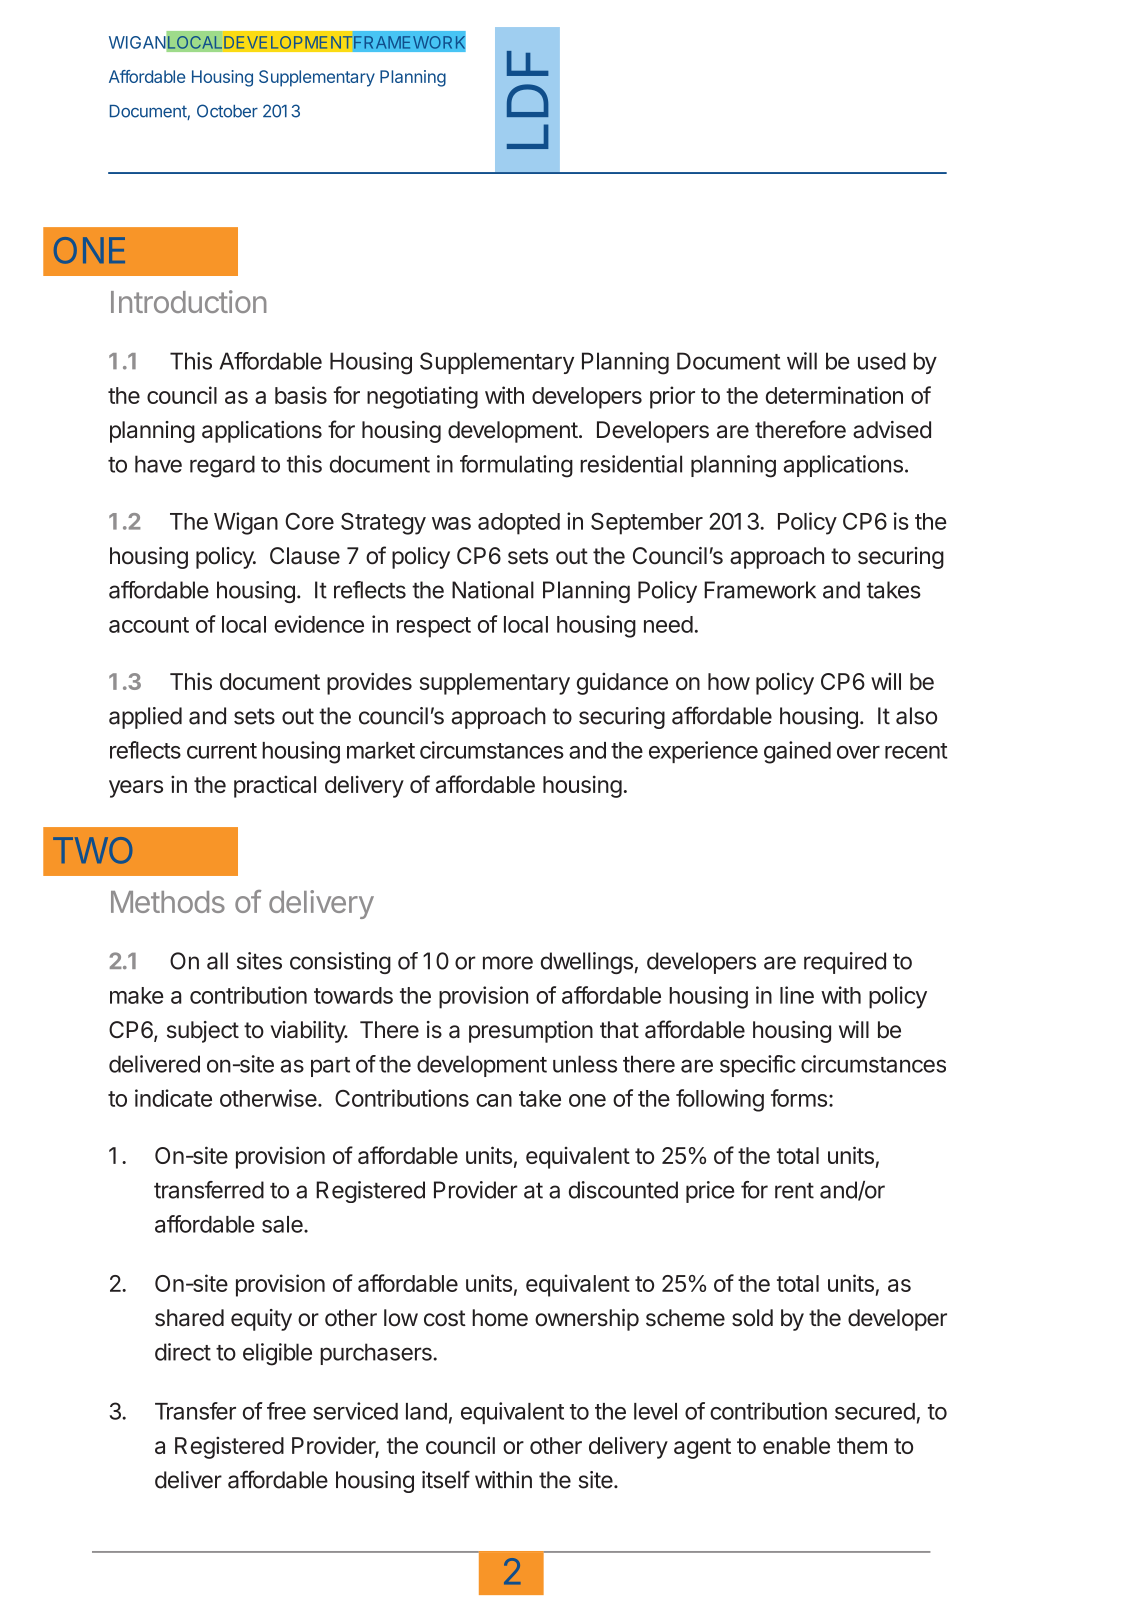  Describe the element at coordinates (227, 111) in the screenshot. I see `October` at that location.
